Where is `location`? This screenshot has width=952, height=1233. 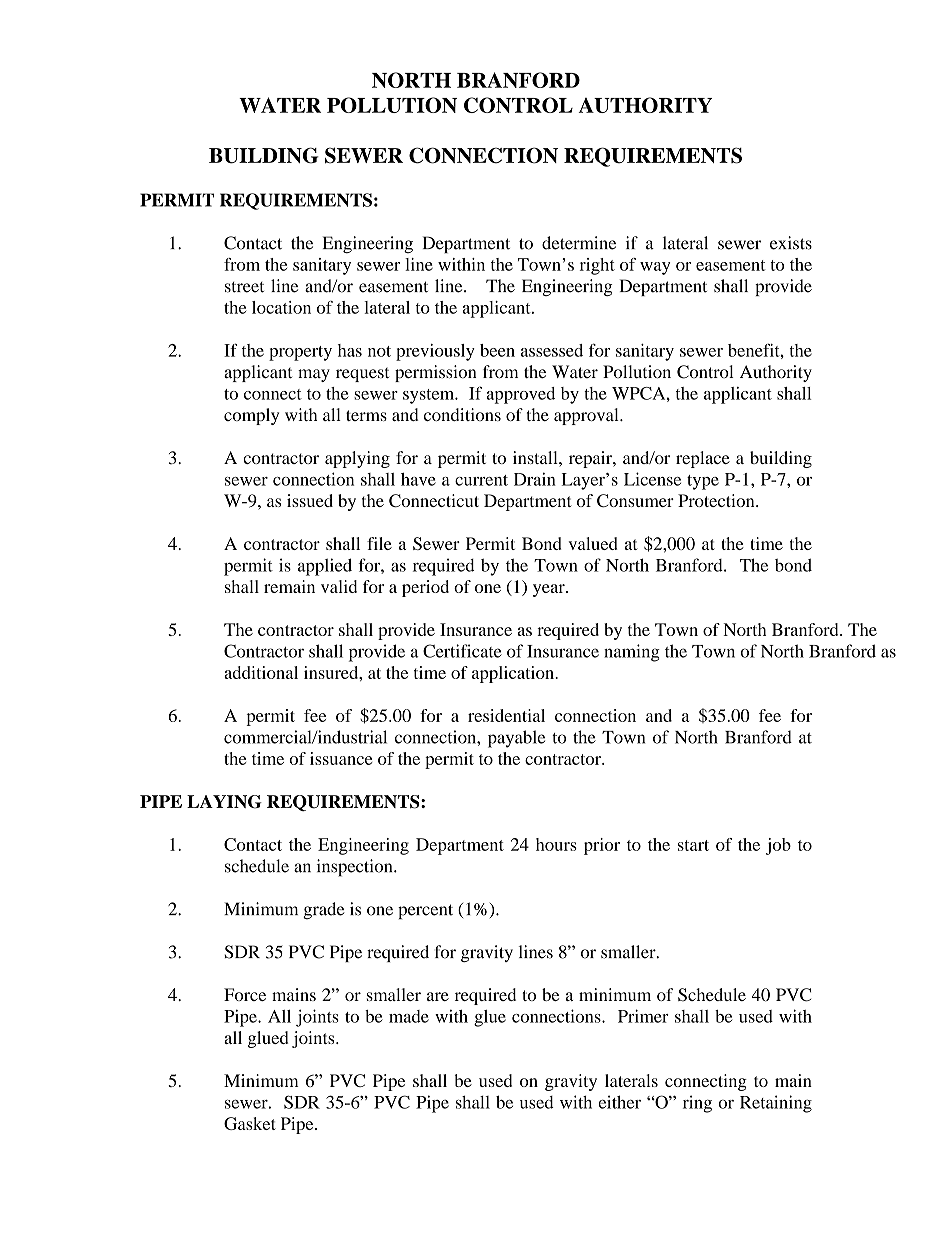 location is located at coordinates (281, 307).
